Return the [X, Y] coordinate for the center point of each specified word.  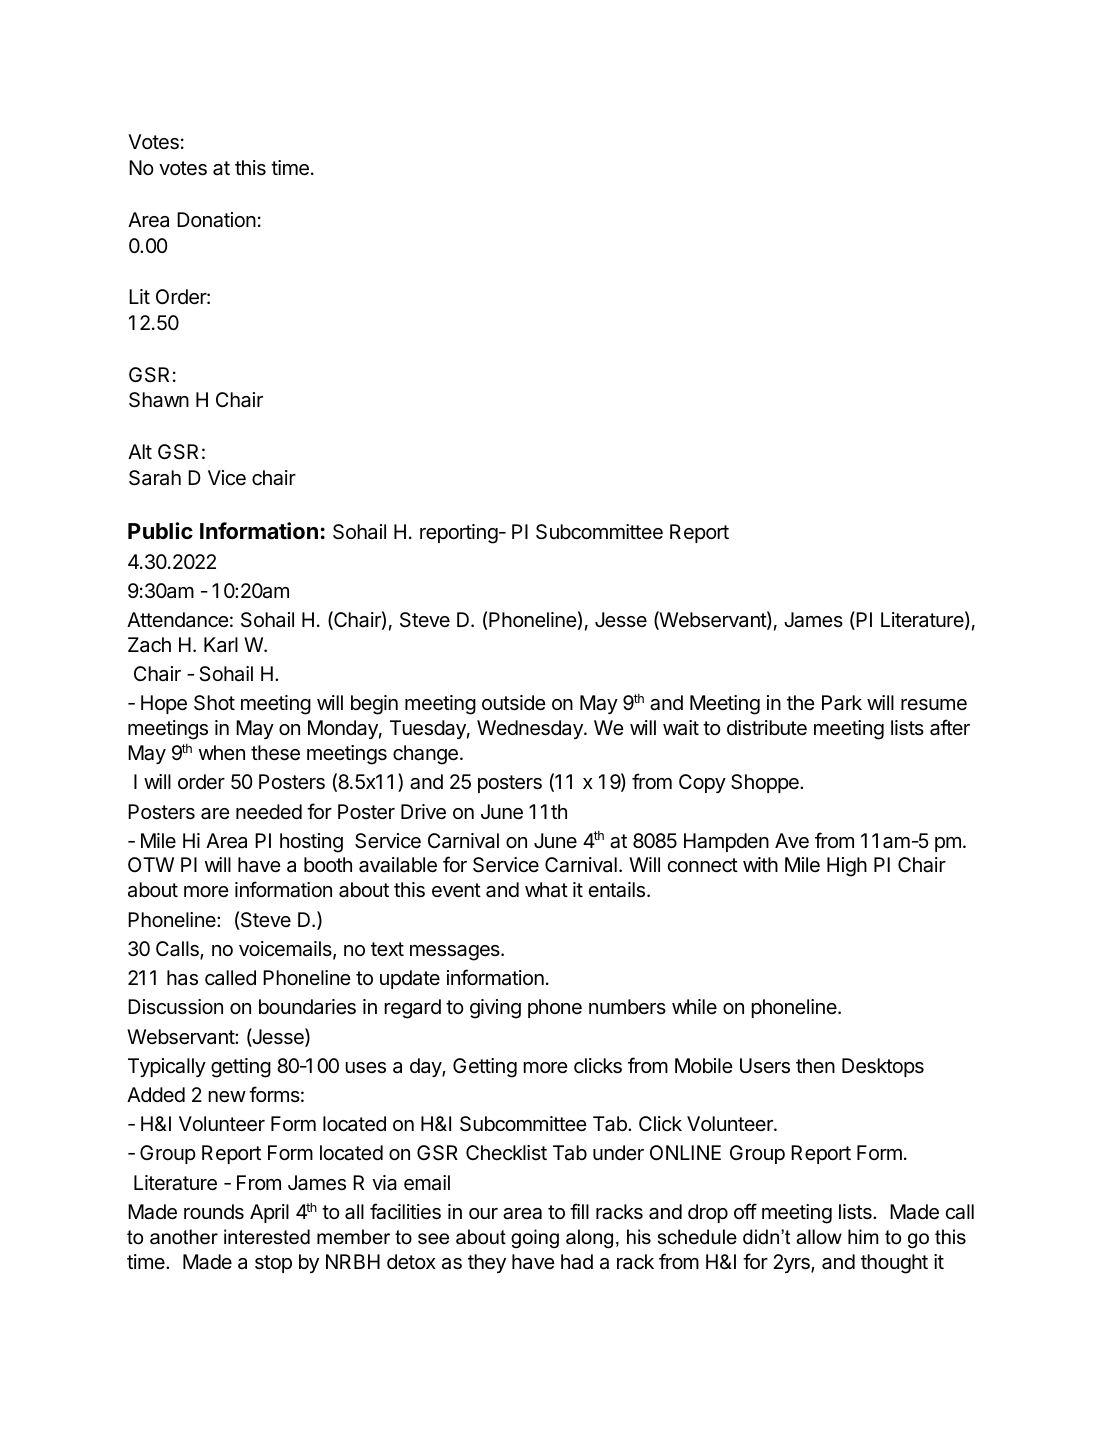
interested [267, 1237]
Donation [216, 220]
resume [934, 705]
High [847, 867]
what [546, 890]
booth [328, 864]
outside [514, 703]
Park [842, 703]
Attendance [178, 620]
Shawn [159, 400]
